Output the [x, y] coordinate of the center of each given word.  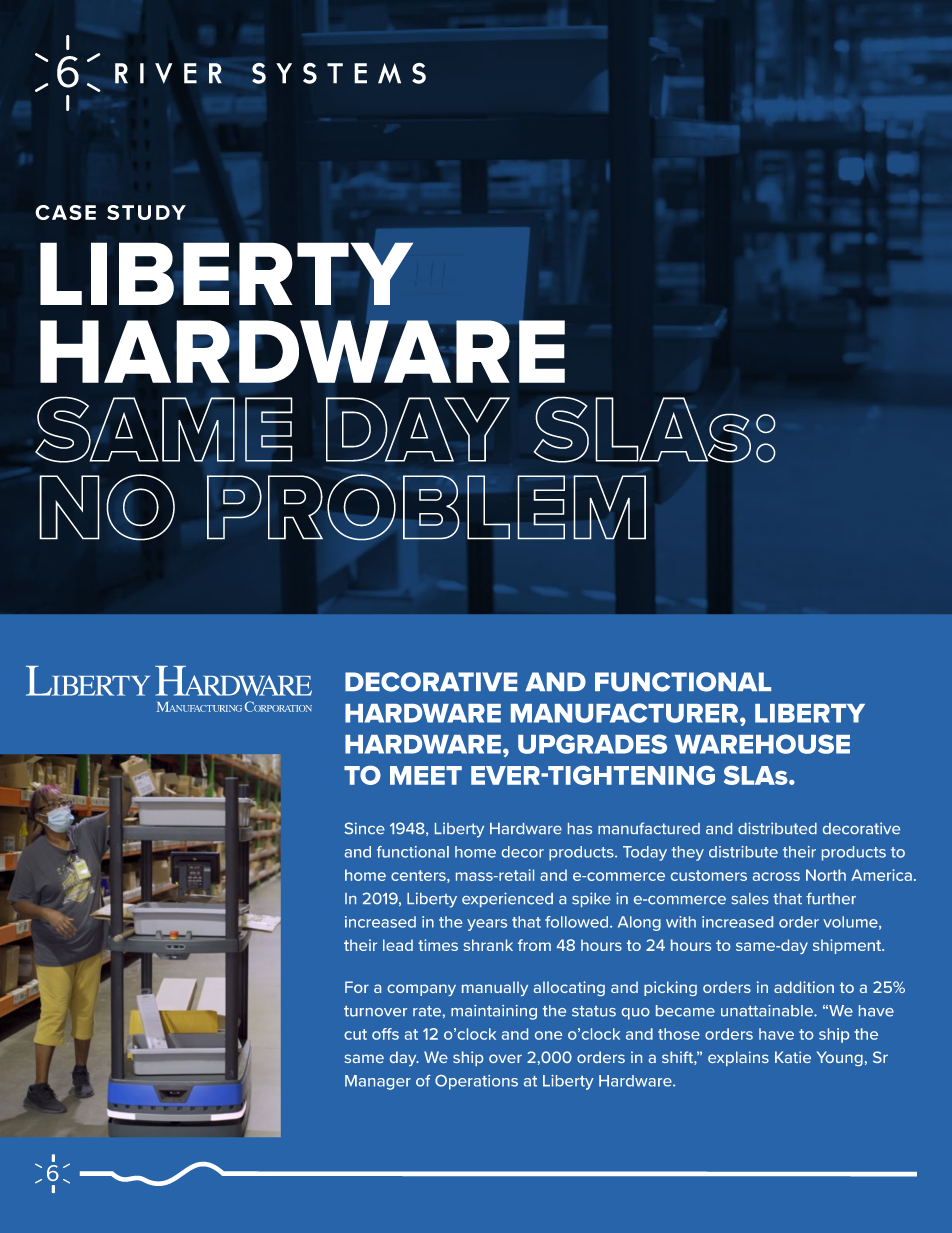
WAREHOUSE [762, 744]
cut [355, 1034]
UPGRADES [592, 744]
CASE [65, 212]
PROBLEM [426, 507]
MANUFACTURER [624, 713]
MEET [426, 775]
